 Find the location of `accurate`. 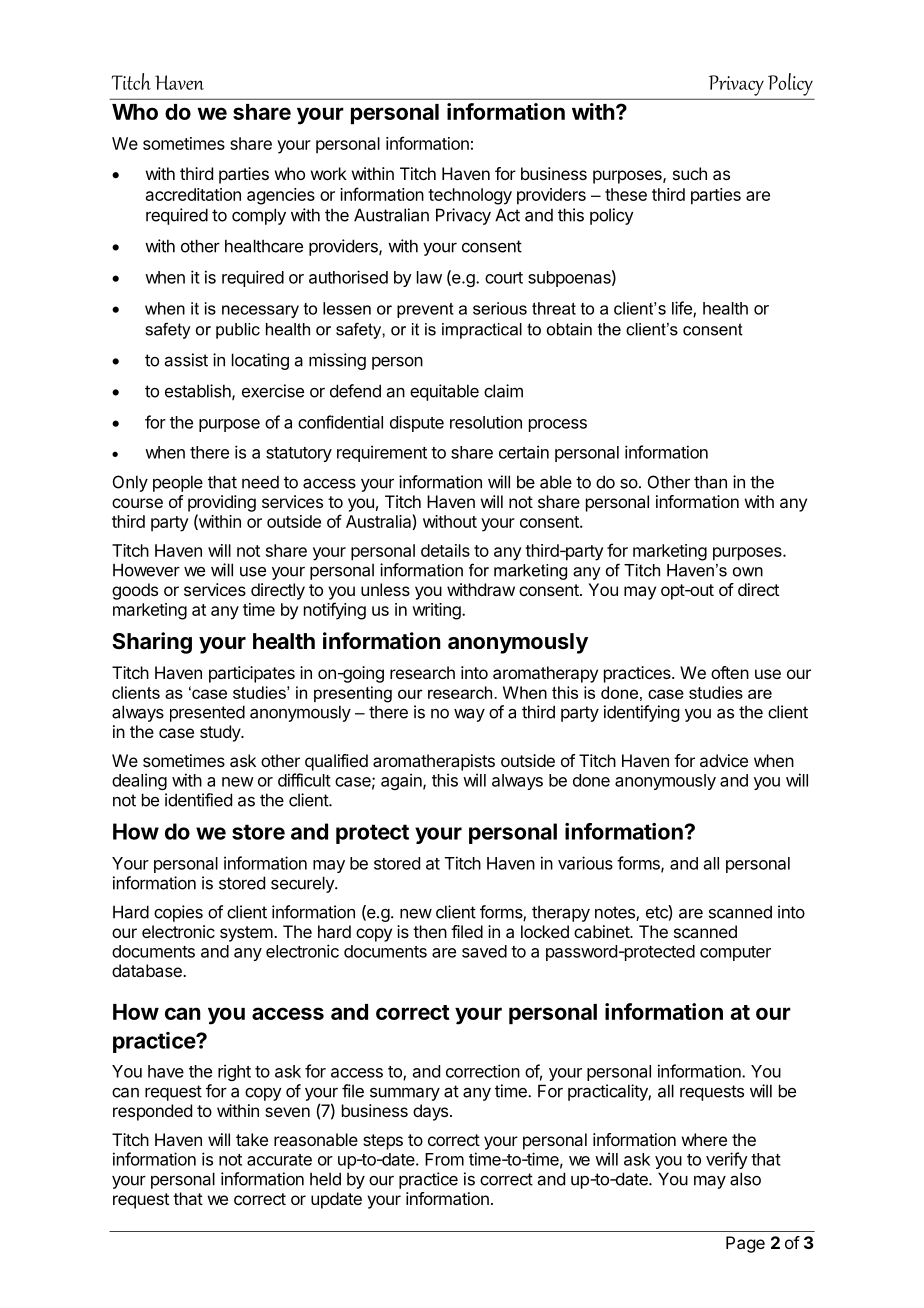

accurate is located at coordinates (279, 1160).
